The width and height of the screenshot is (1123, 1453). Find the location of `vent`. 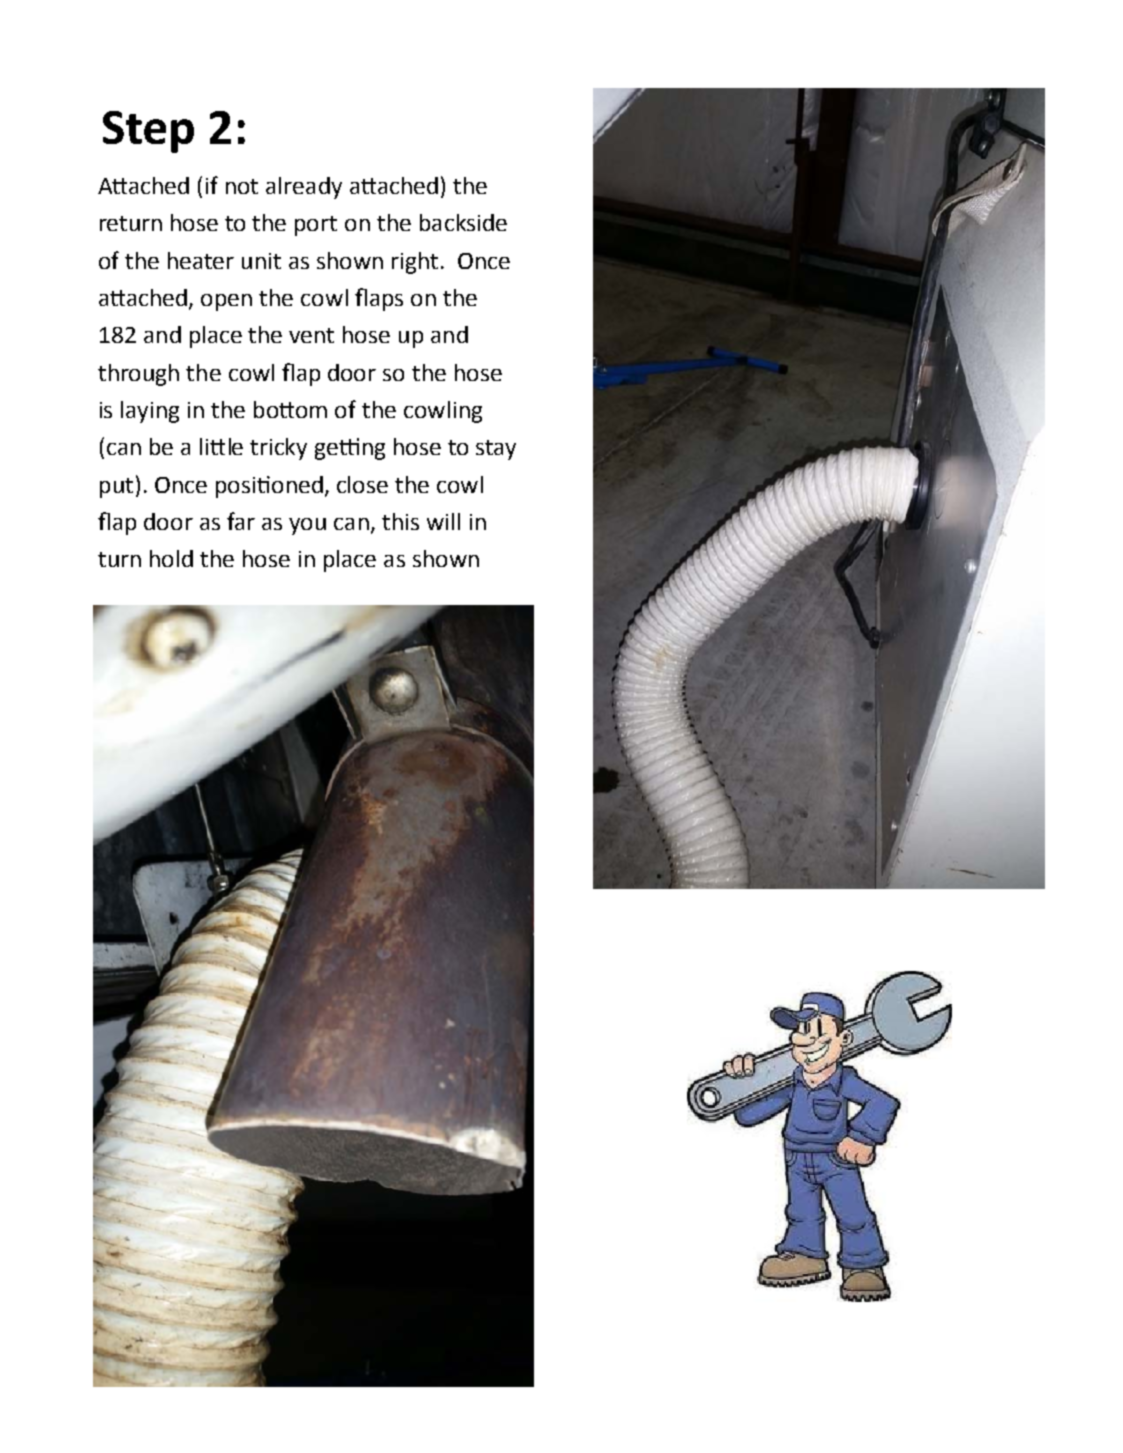

vent is located at coordinates (311, 335).
